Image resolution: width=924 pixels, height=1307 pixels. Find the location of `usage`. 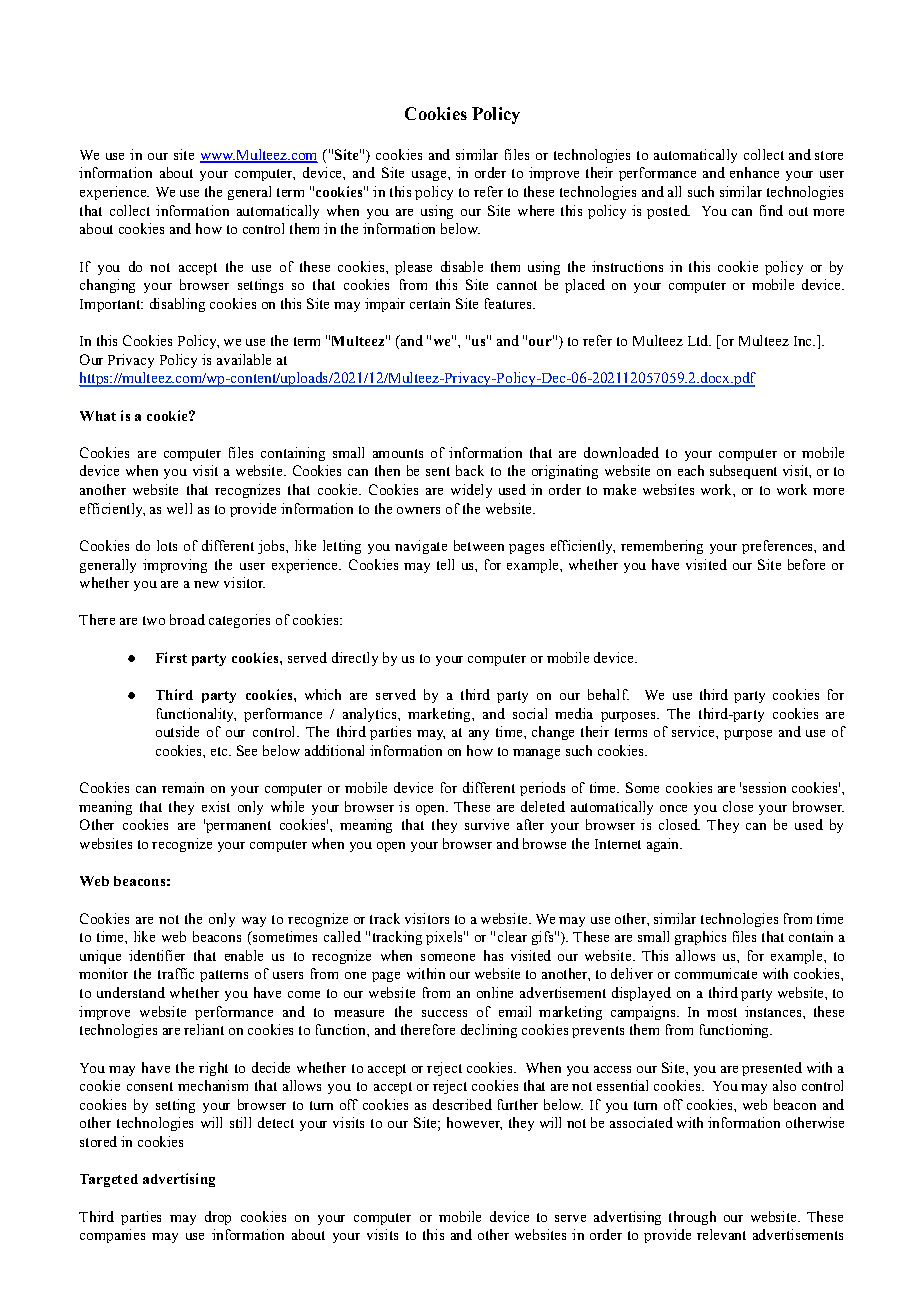

usage is located at coordinates (430, 176).
